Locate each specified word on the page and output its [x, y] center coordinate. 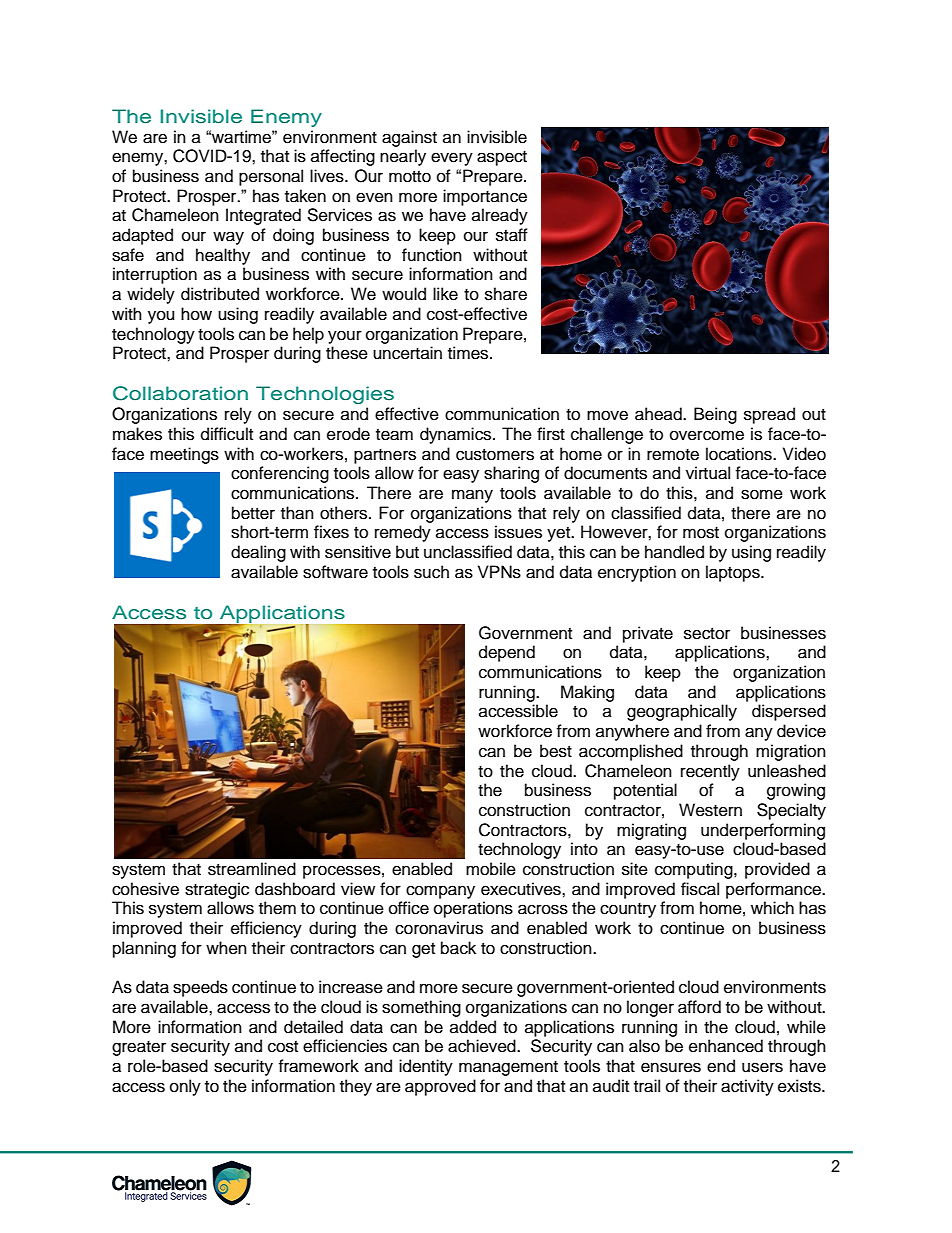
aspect [502, 158]
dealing [258, 553]
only [185, 1087]
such [431, 572]
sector [707, 634]
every [452, 159]
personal [271, 177]
